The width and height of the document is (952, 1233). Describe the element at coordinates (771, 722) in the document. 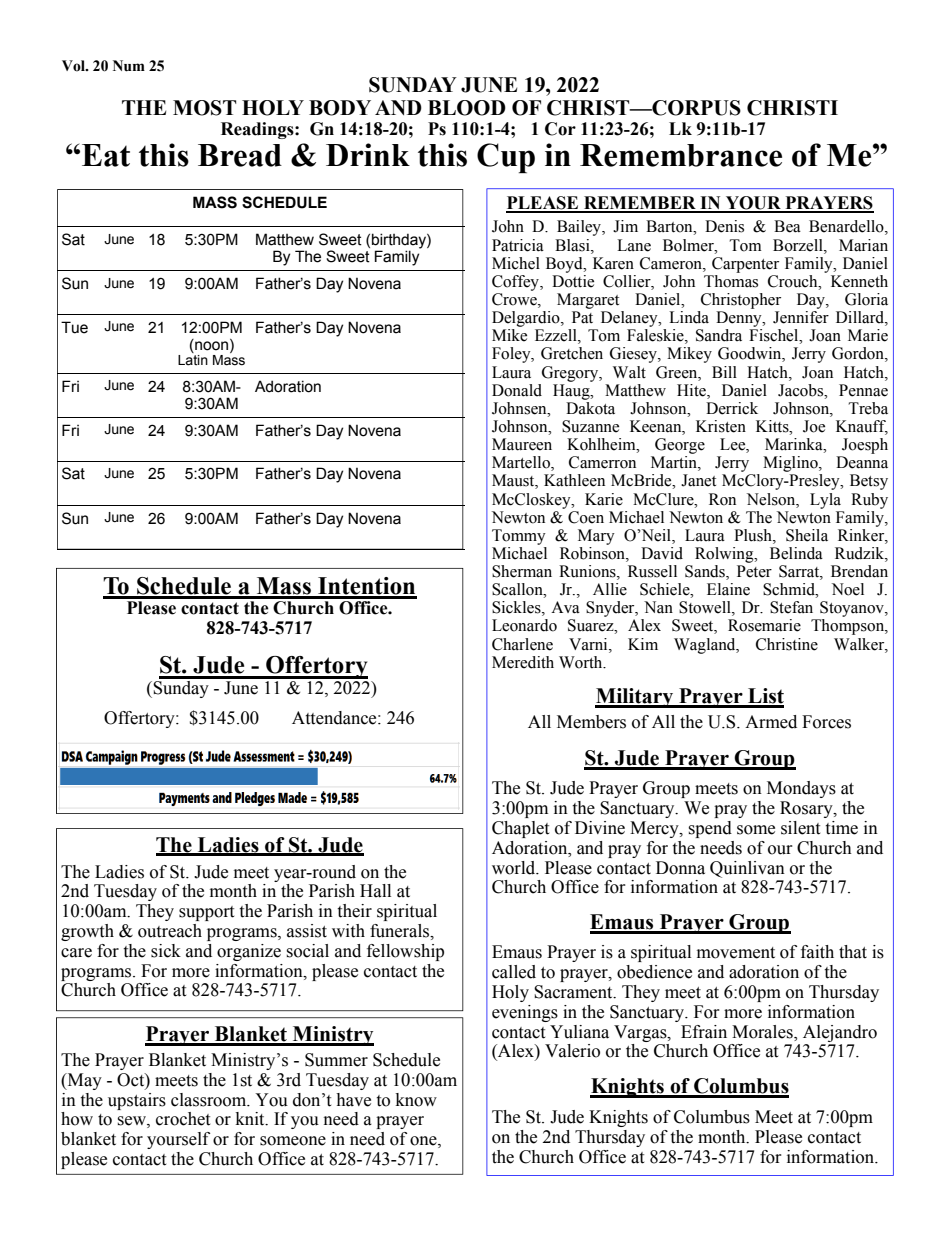

I see `Armed` at that location.
